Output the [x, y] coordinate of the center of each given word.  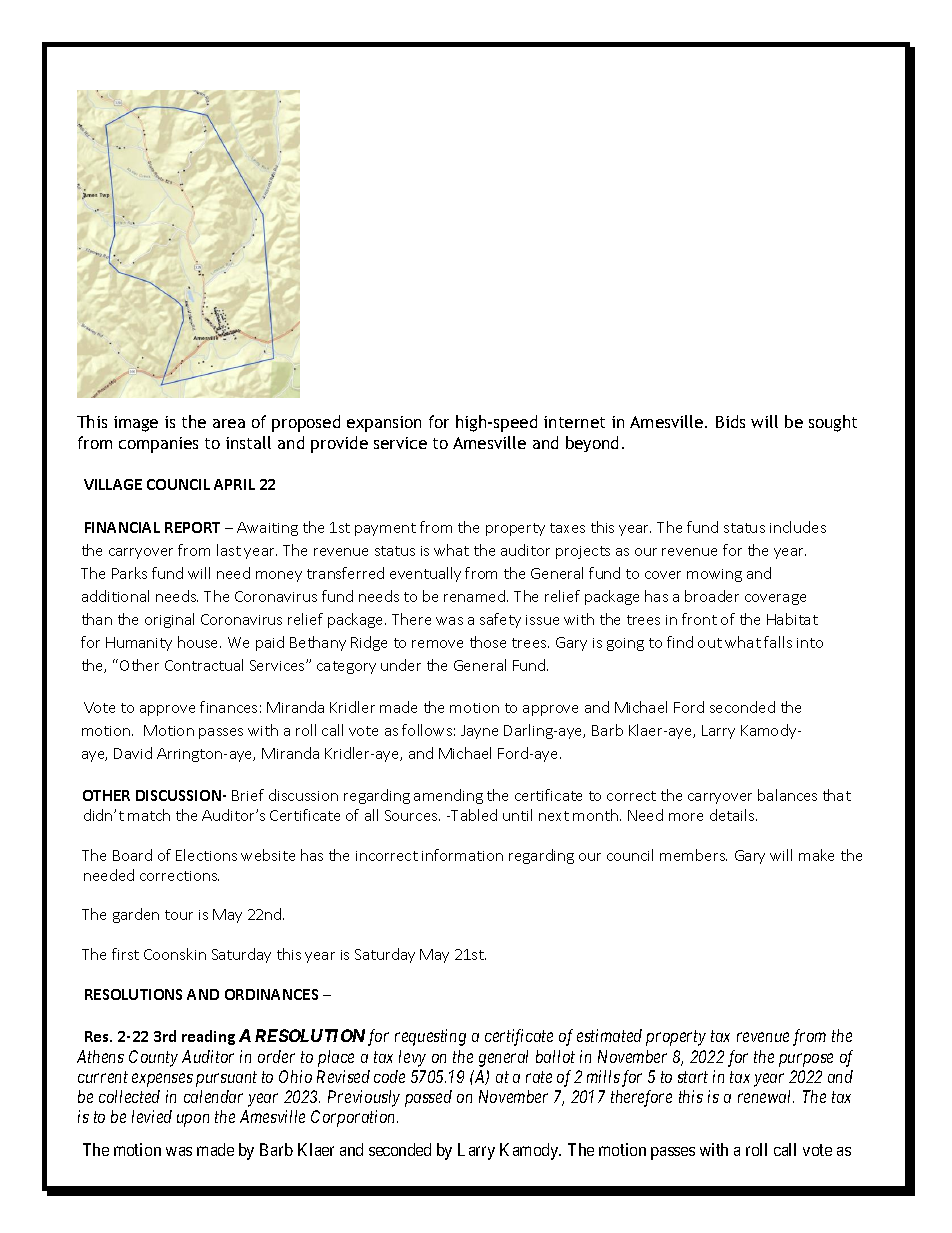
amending [448, 796]
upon [193, 1120]
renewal [766, 1096]
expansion [384, 424]
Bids [730, 421]
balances [787, 795]
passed [428, 1098]
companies [158, 445]
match [149, 815]
